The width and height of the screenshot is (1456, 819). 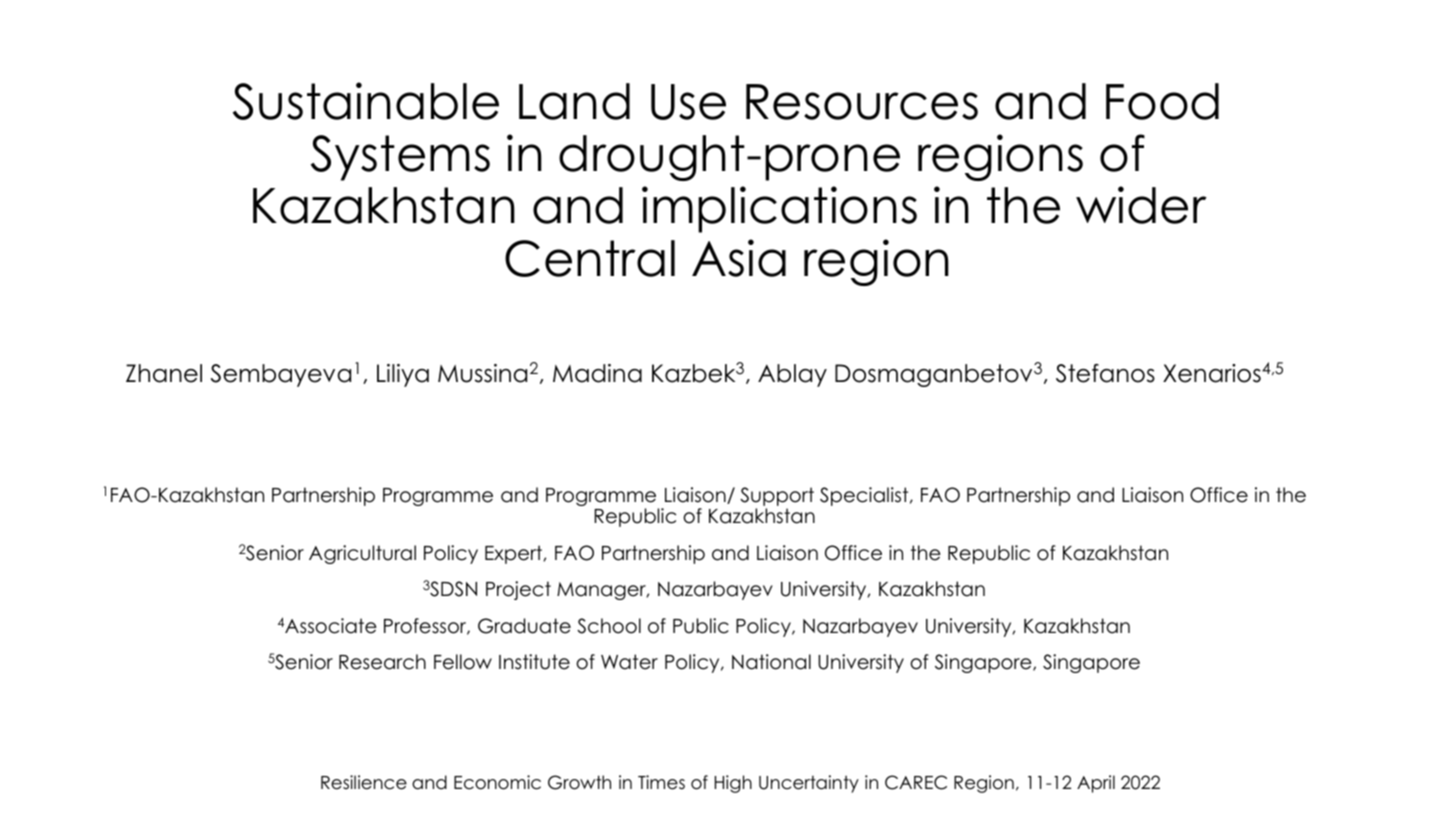 What do you see at coordinates (733, 784) in the screenshot?
I see `High` at bounding box center [733, 784].
